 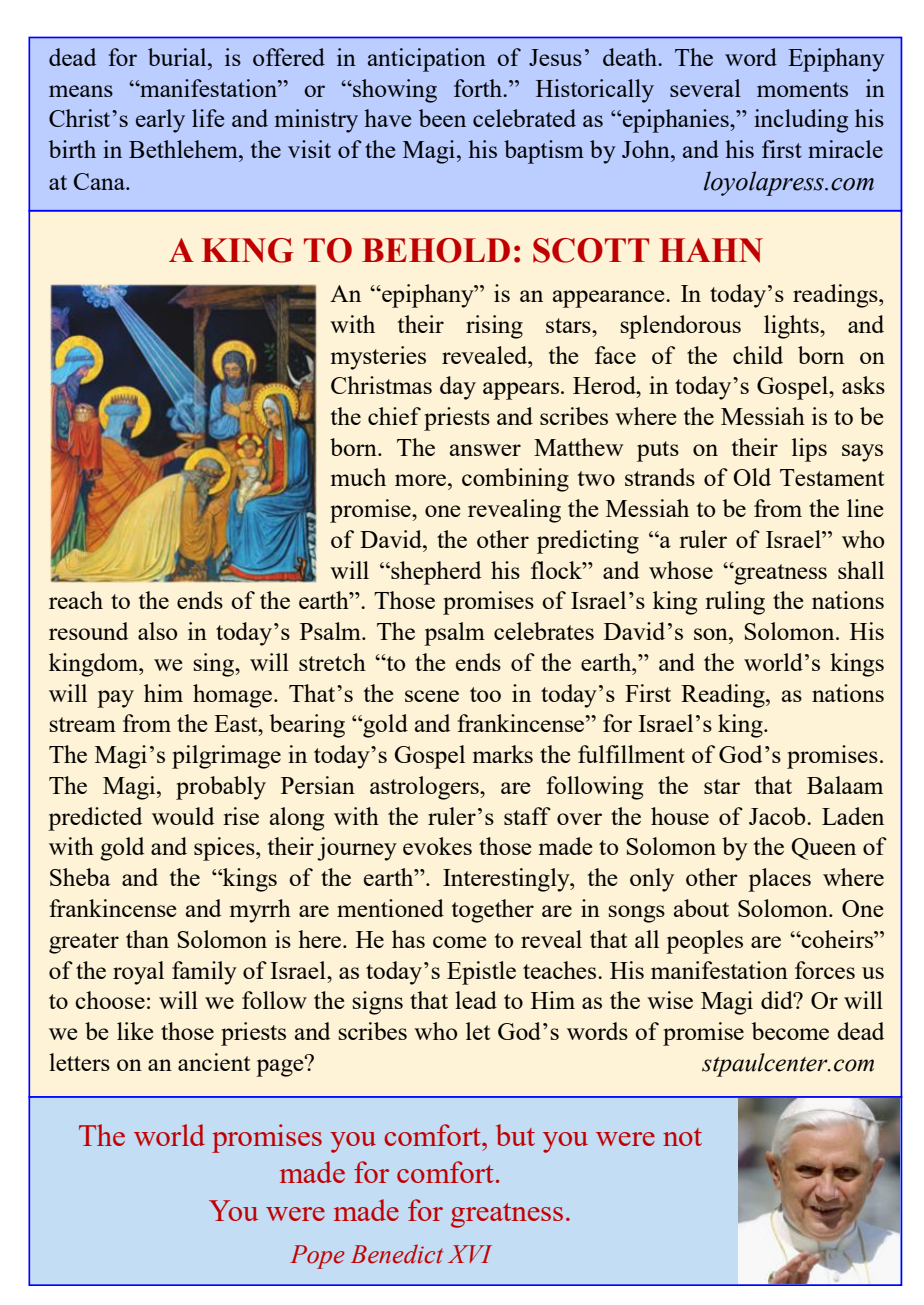 What do you see at coordinates (160, 121) in the image?
I see `early` at bounding box center [160, 121].
